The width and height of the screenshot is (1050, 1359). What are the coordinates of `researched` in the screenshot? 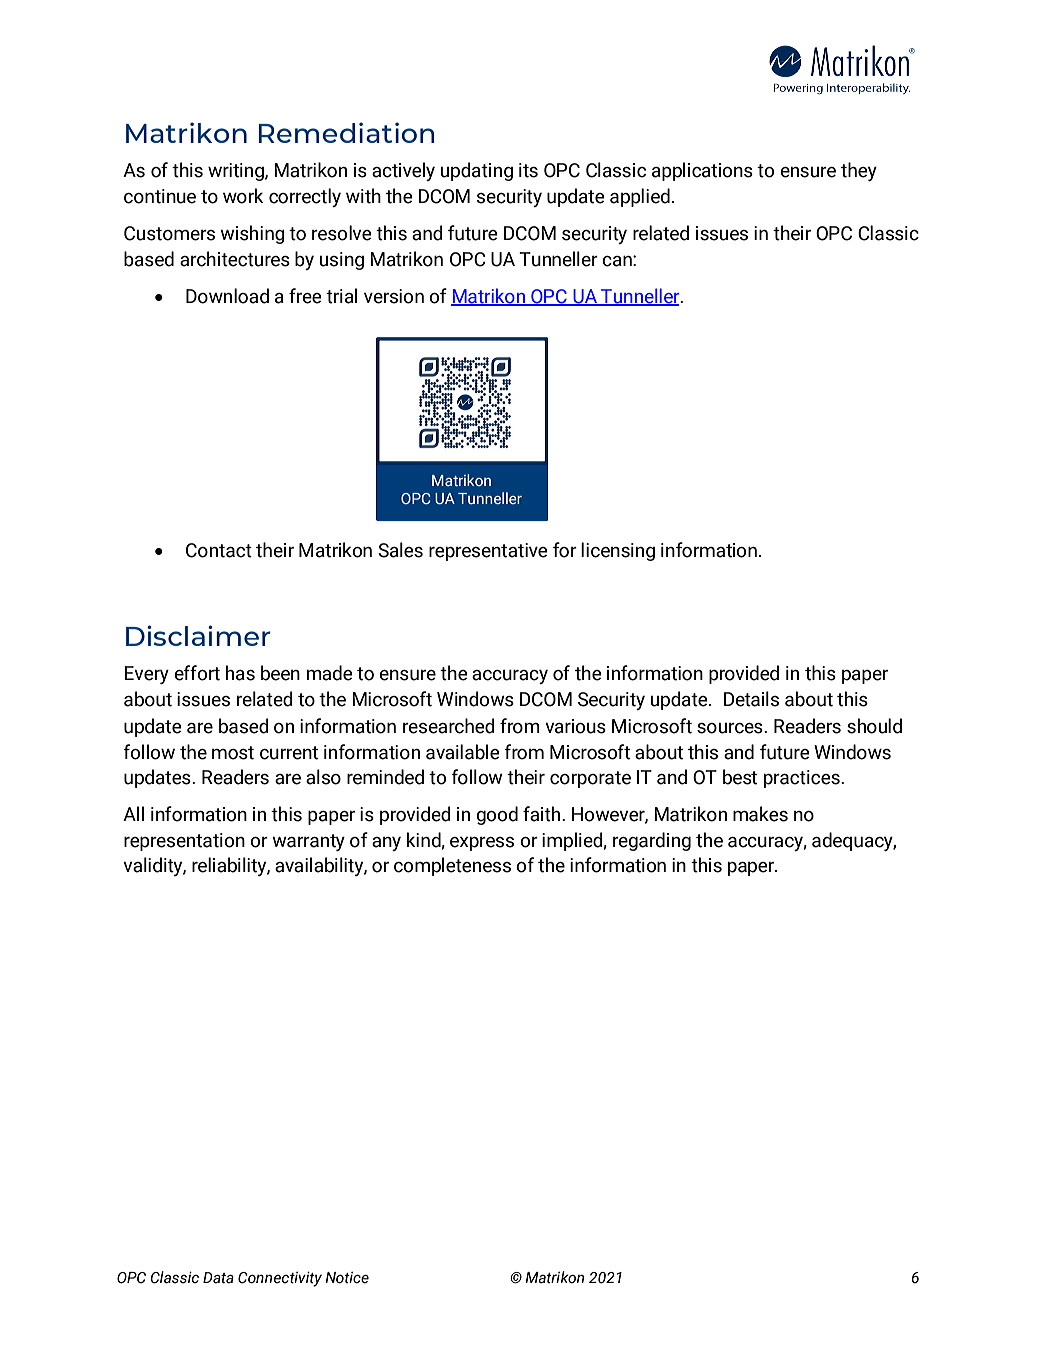 It's located at (449, 726).
